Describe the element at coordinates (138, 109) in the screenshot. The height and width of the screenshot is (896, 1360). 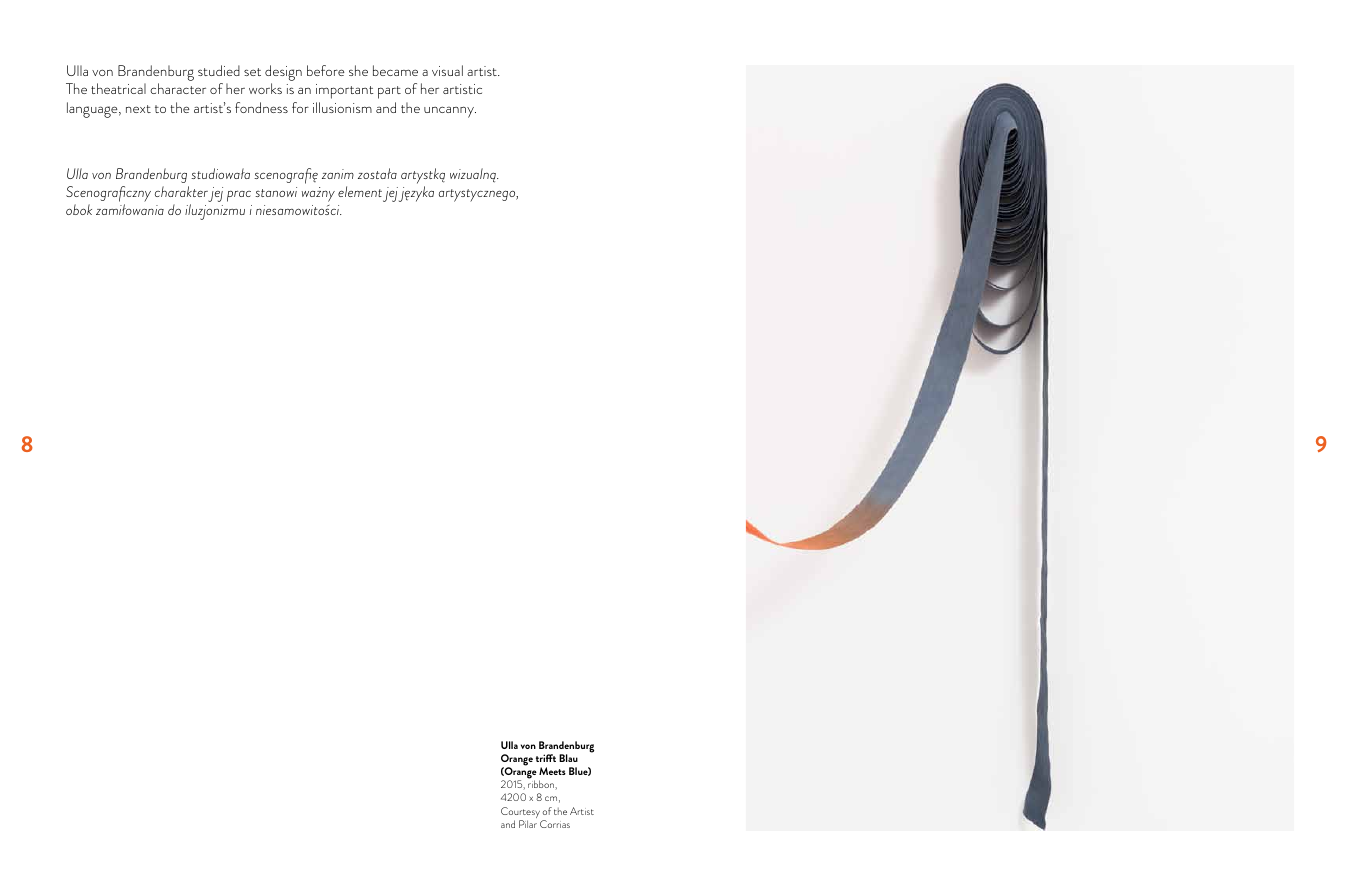
I see `next` at that location.
